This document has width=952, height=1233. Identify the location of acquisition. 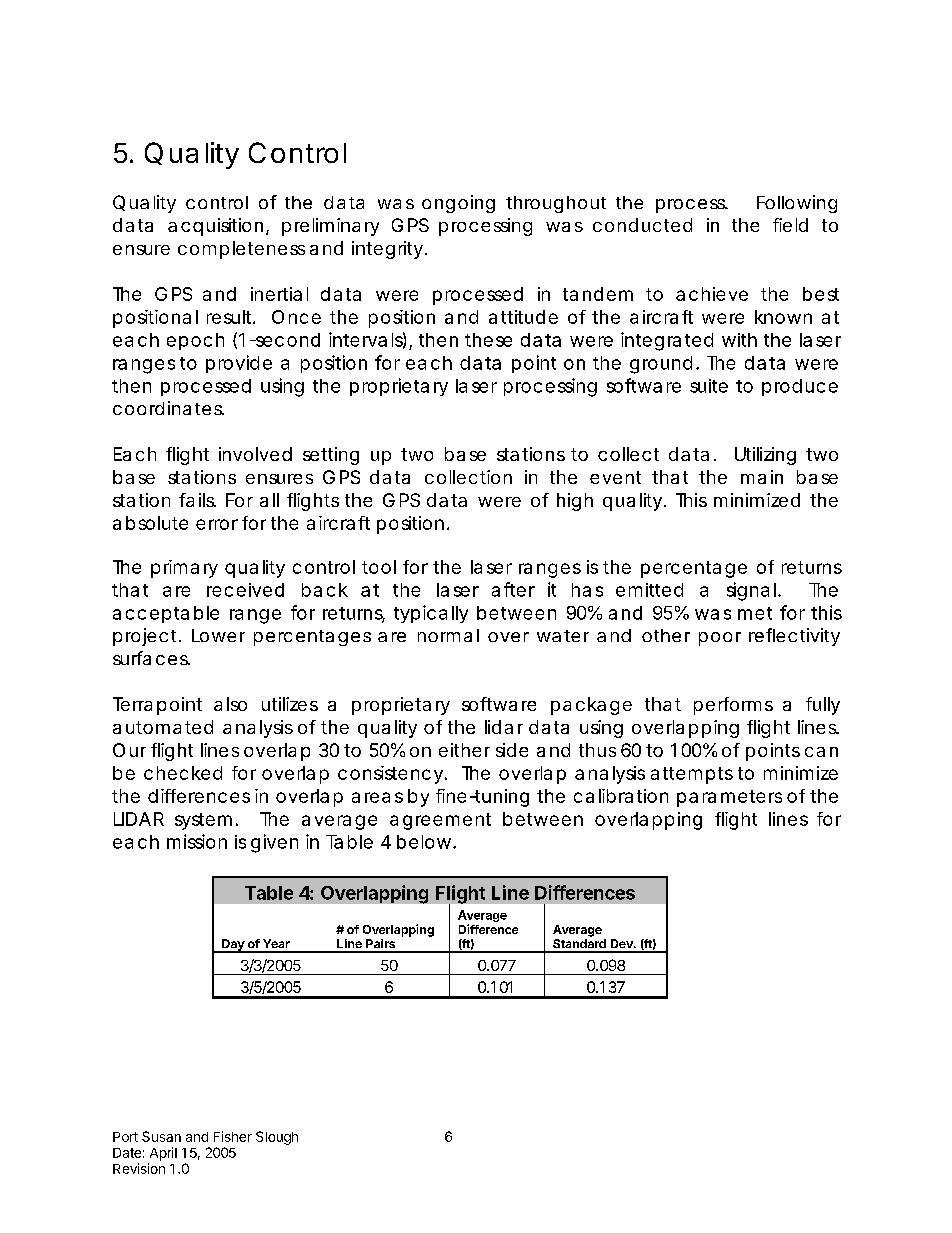
(215, 227).
